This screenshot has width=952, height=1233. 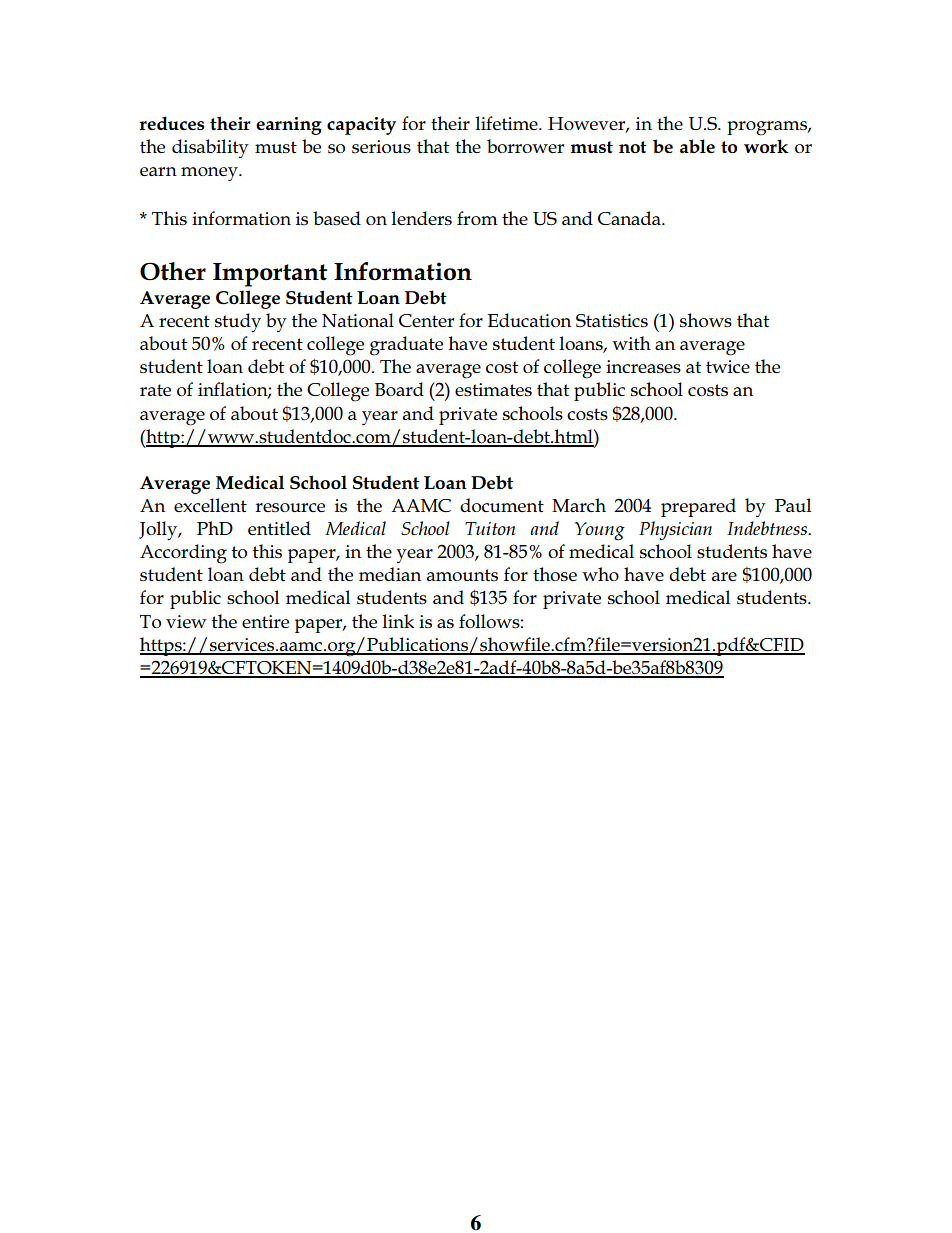 I want to click on disability, so click(x=210, y=148).
